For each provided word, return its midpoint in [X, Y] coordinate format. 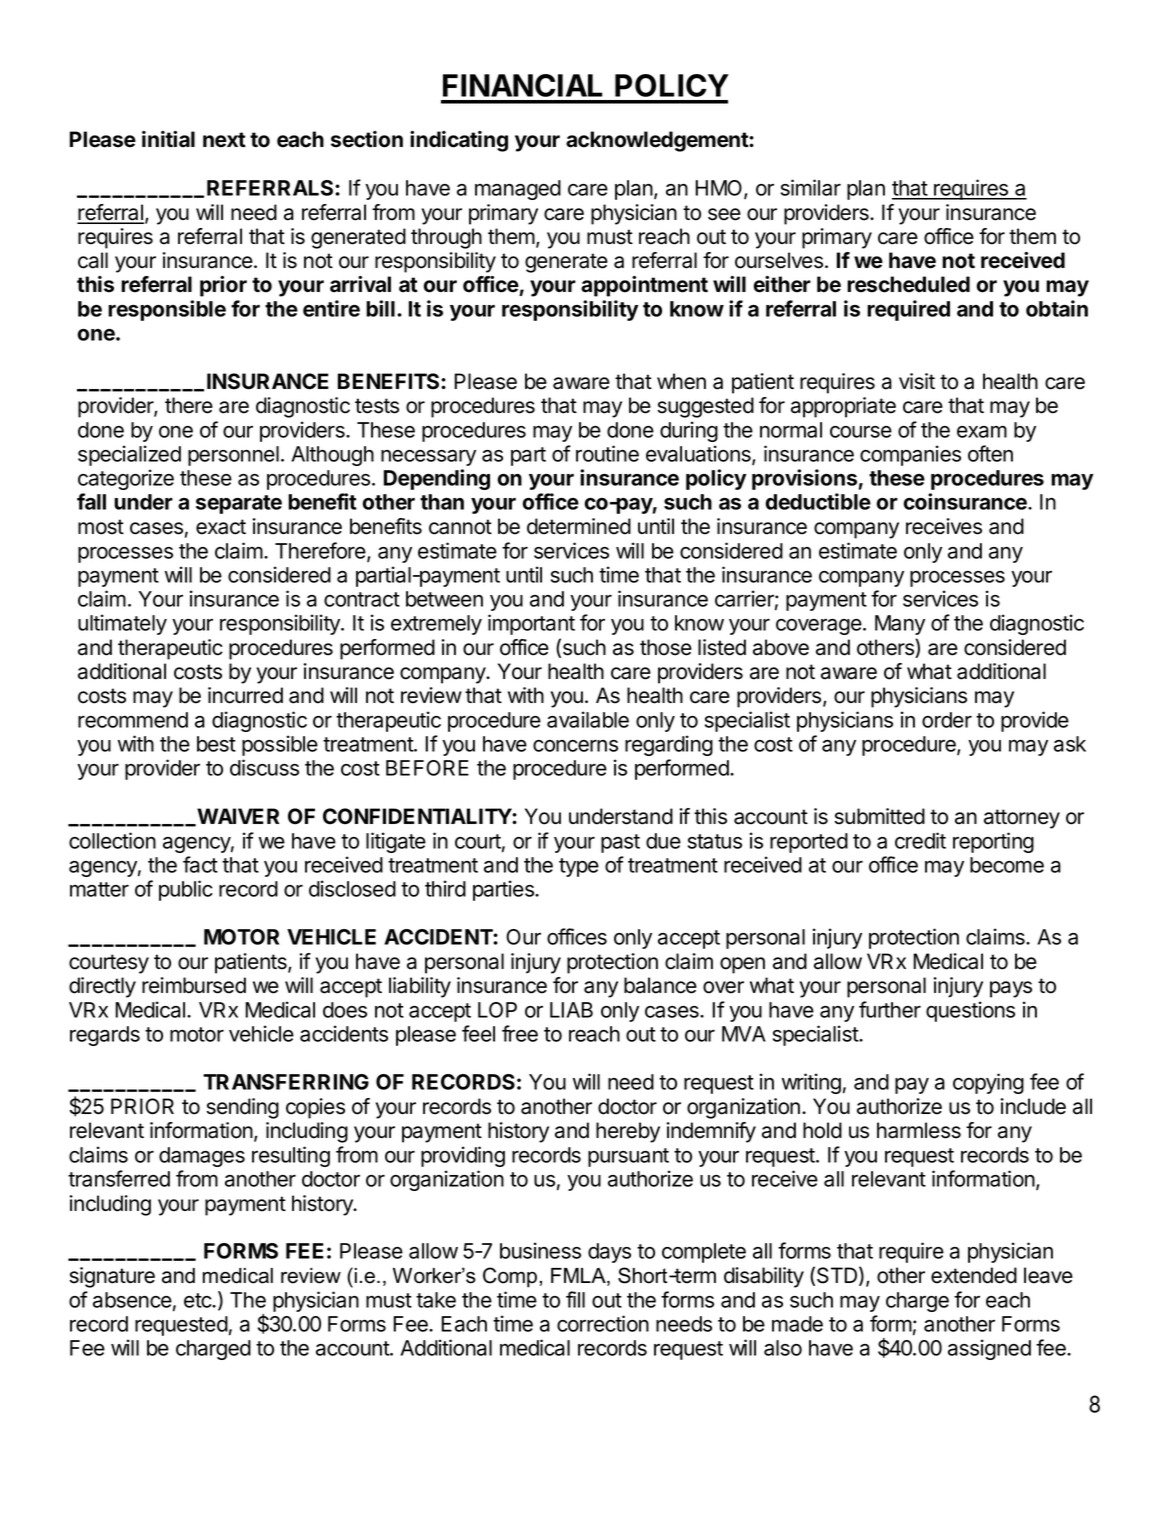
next [224, 140]
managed [518, 190]
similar [811, 187]
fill [575, 1299]
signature [112, 1277]
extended [974, 1275]
